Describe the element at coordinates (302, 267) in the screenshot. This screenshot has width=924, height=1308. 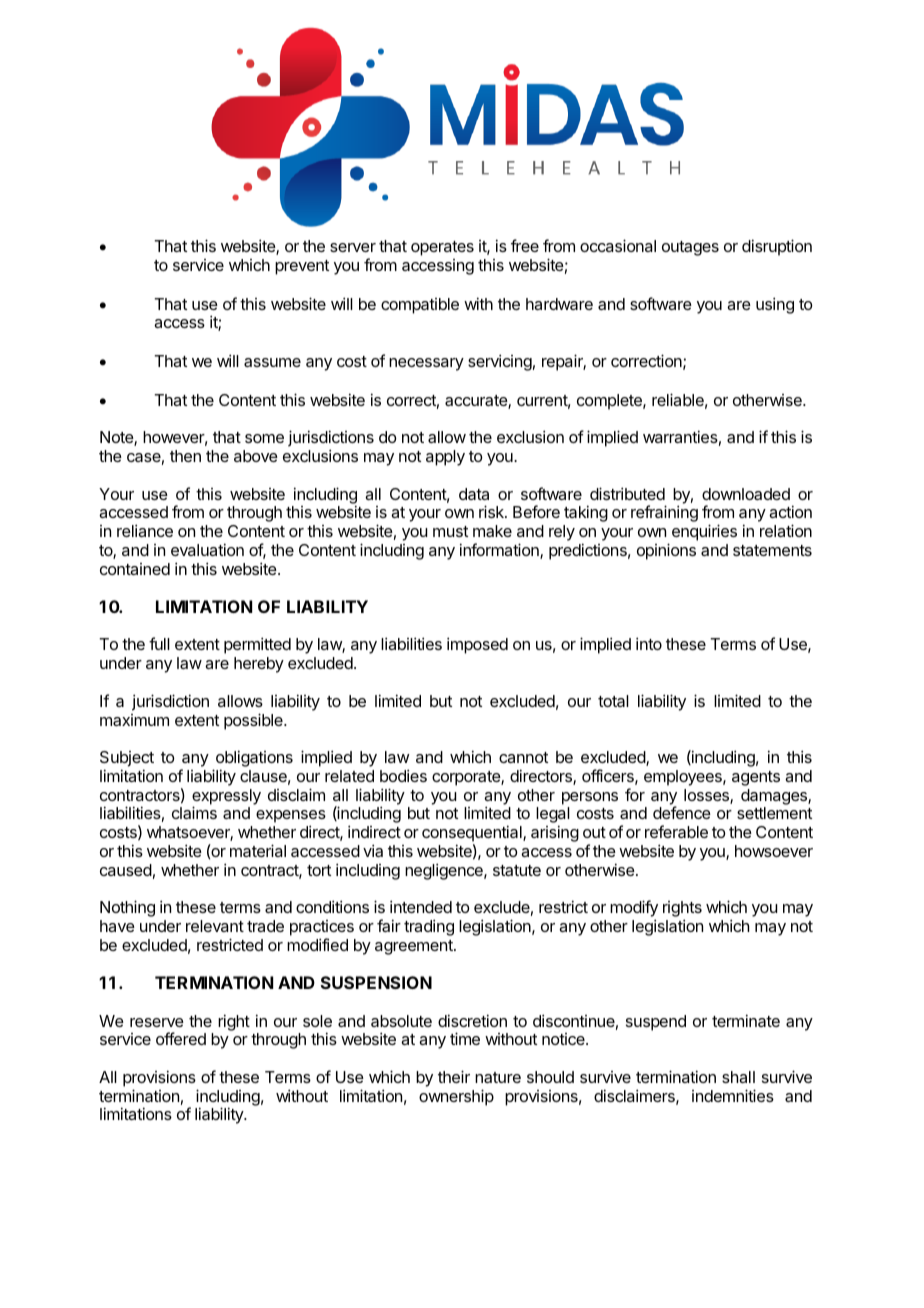
I see `prevent` at that location.
